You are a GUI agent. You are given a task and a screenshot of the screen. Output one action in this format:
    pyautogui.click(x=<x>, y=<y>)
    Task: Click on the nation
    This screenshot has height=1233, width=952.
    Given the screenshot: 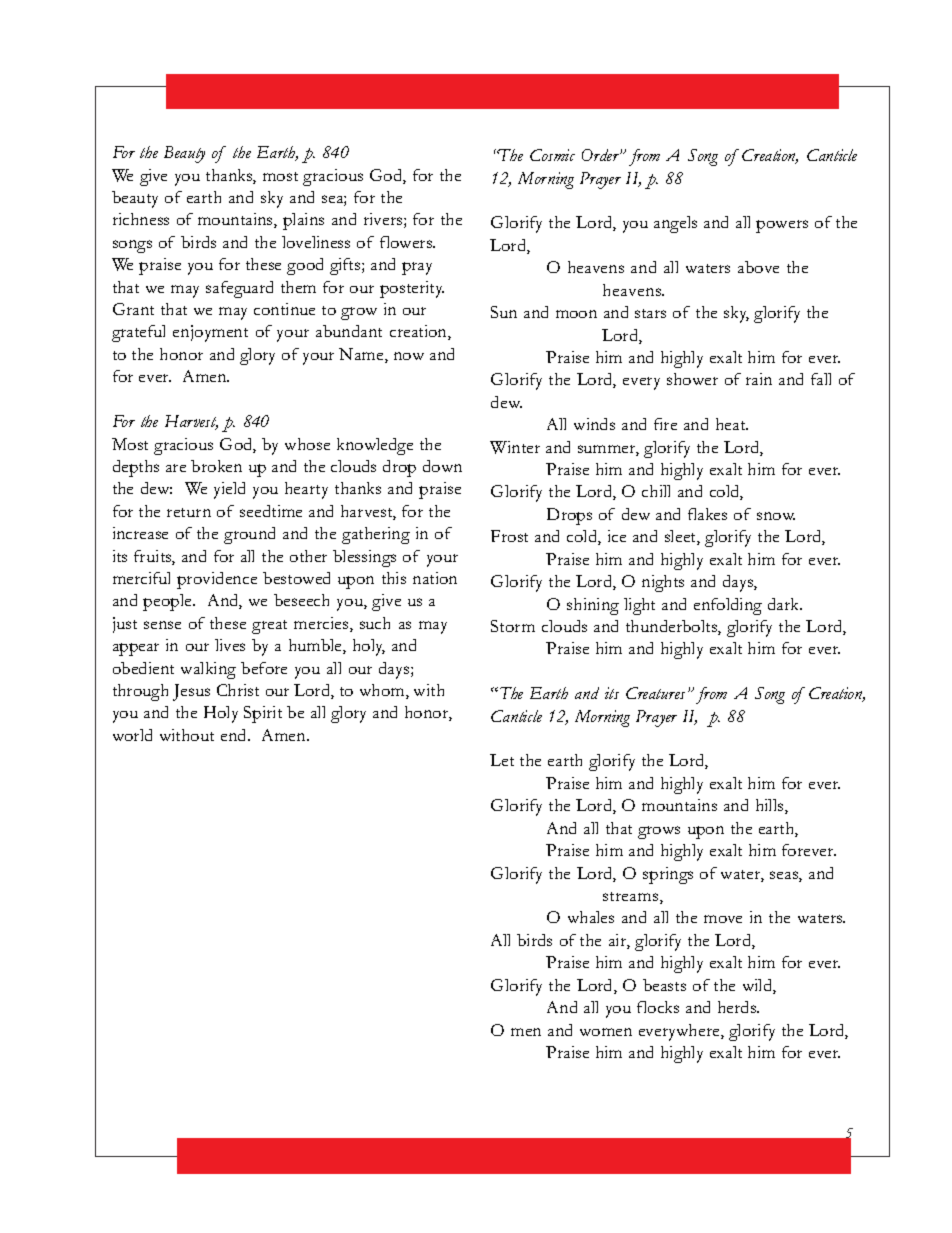 What is the action you would take?
    pyautogui.click(x=435, y=578)
